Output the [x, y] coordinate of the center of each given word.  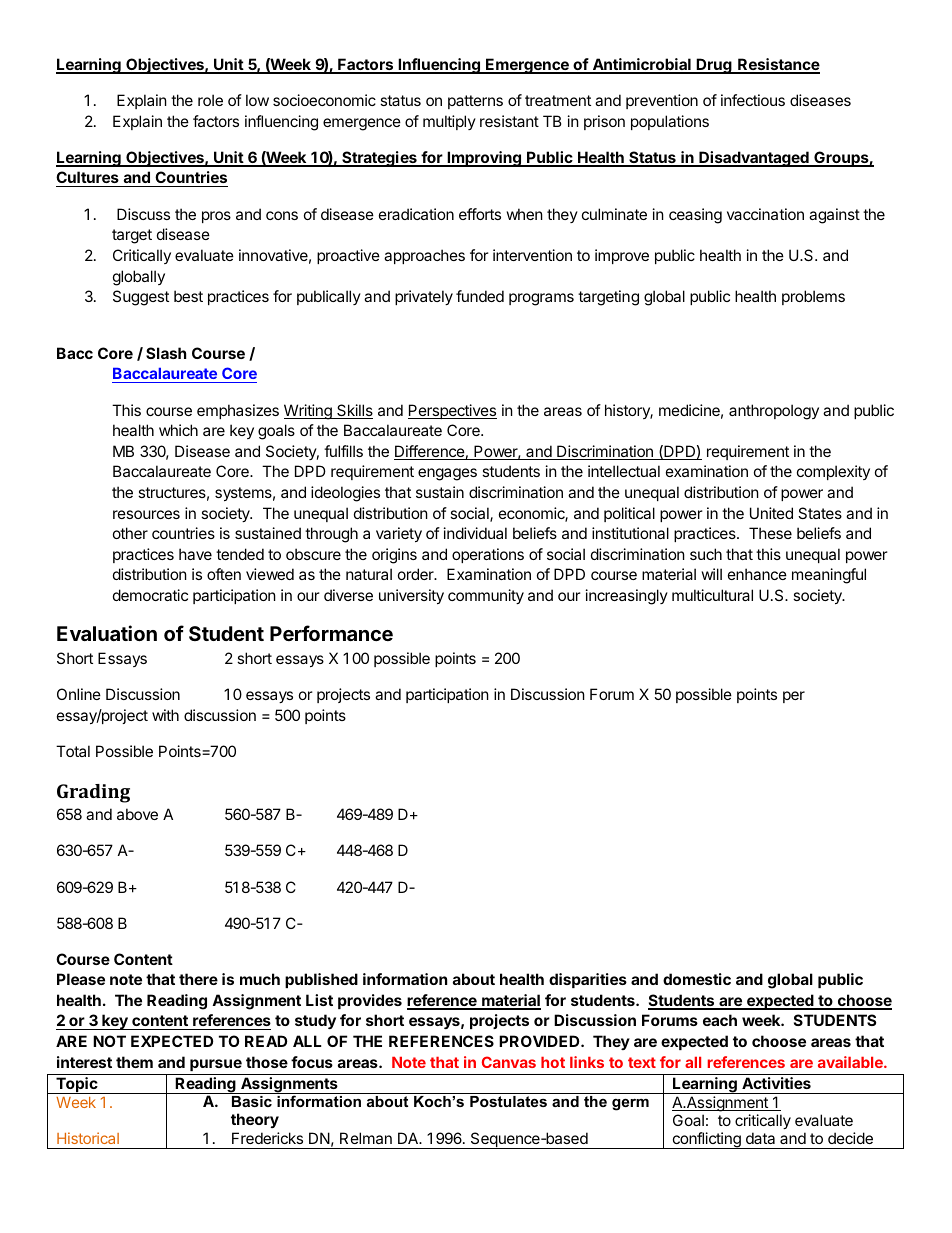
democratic [150, 595]
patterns [475, 102]
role [210, 100]
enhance [757, 574]
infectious [753, 100]
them [134, 1062]
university [411, 596]
